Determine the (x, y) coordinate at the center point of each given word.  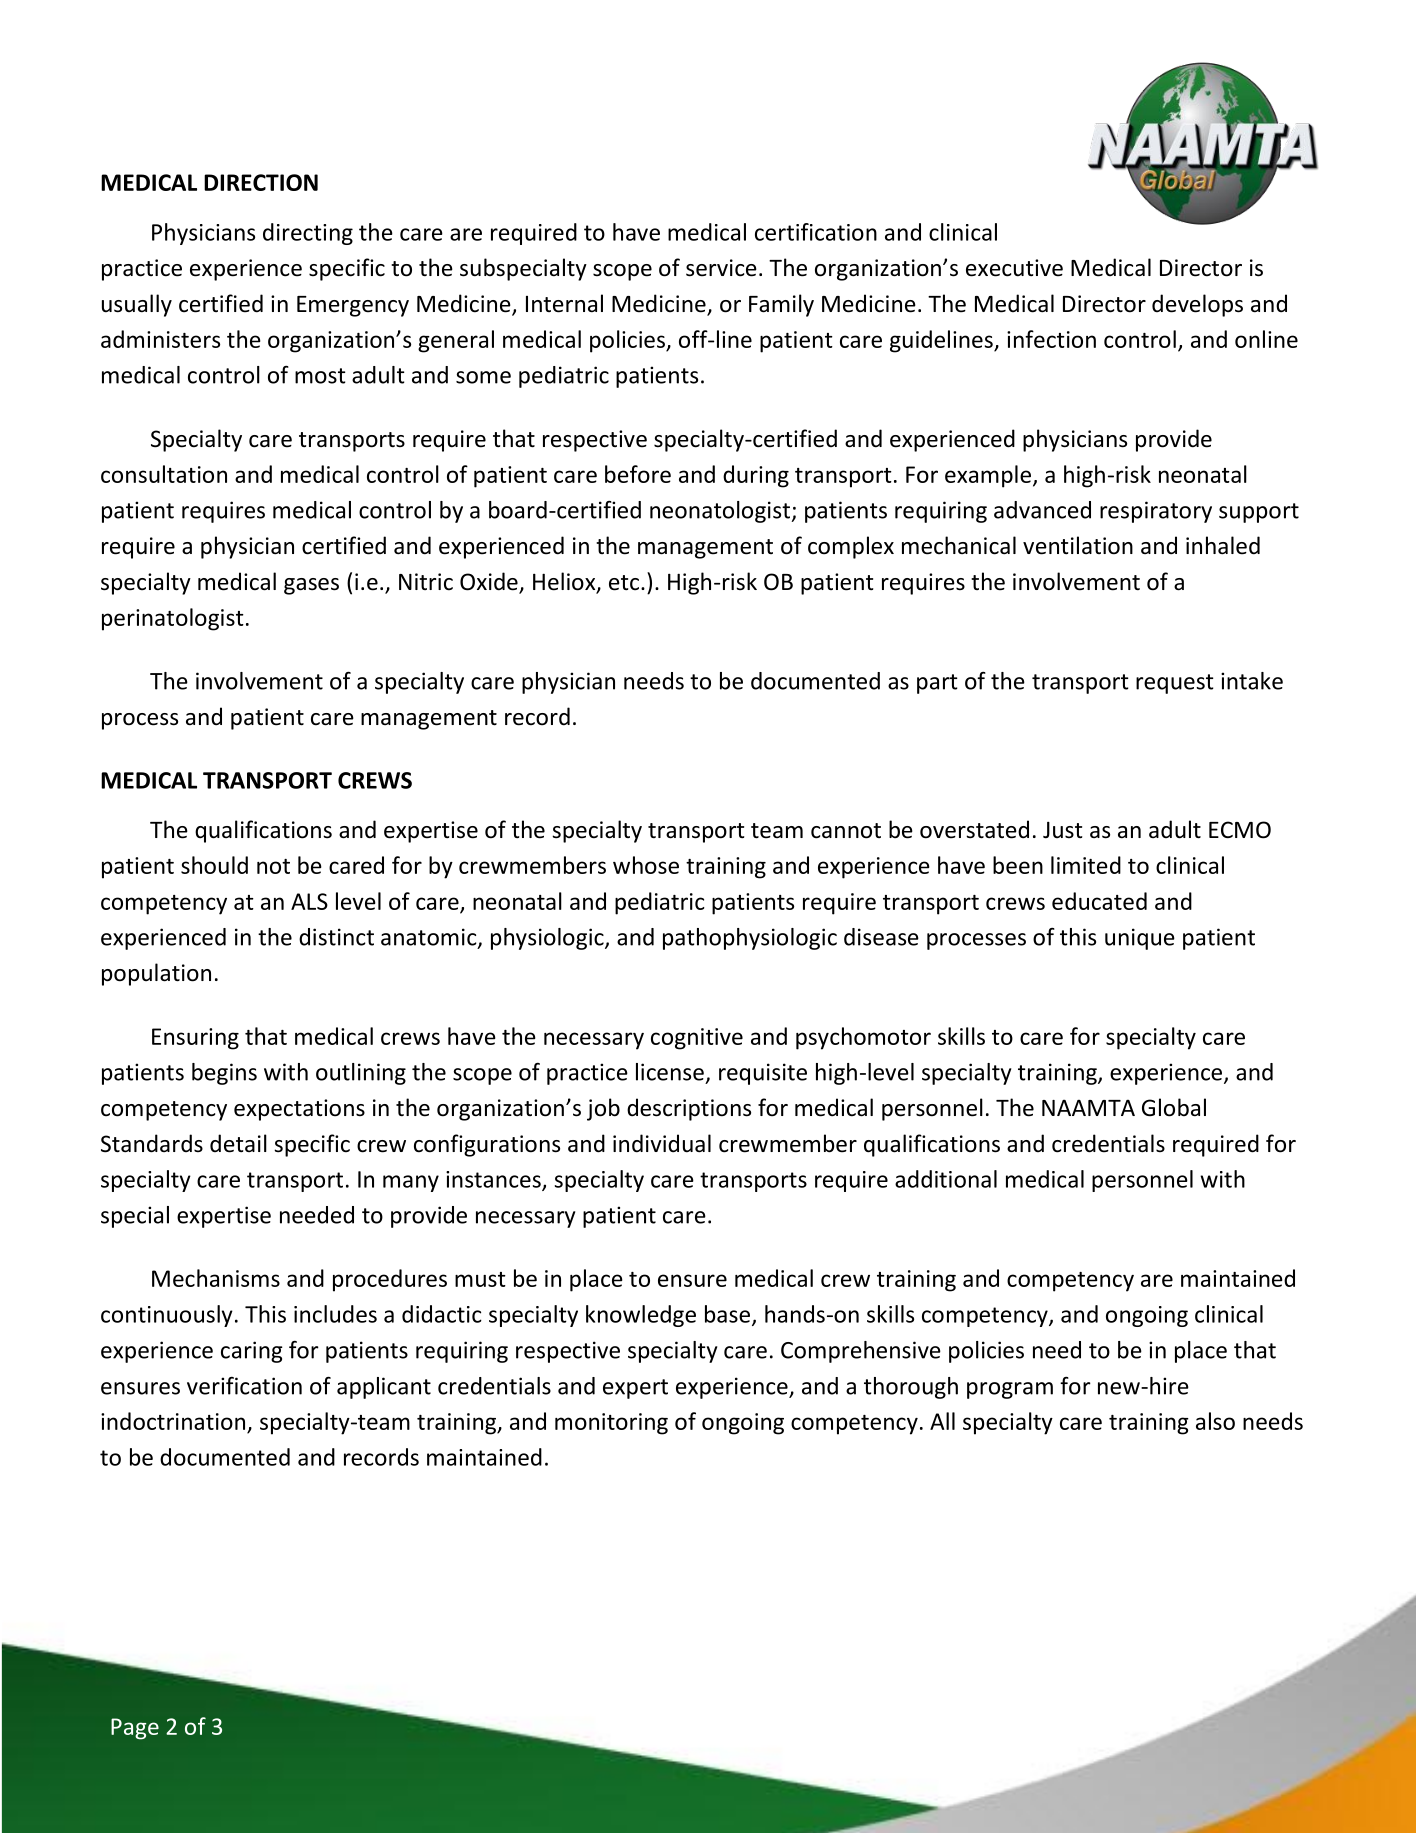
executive (1014, 268)
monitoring (611, 1424)
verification (244, 1386)
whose (646, 865)
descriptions (689, 1109)
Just (1062, 830)
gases (311, 586)
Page (135, 1729)
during (756, 476)
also (1215, 1421)
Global (1174, 1107)
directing (308, 234)
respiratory (1156, 512)
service (721, 268)
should (214, 865)
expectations (299, 1110)
